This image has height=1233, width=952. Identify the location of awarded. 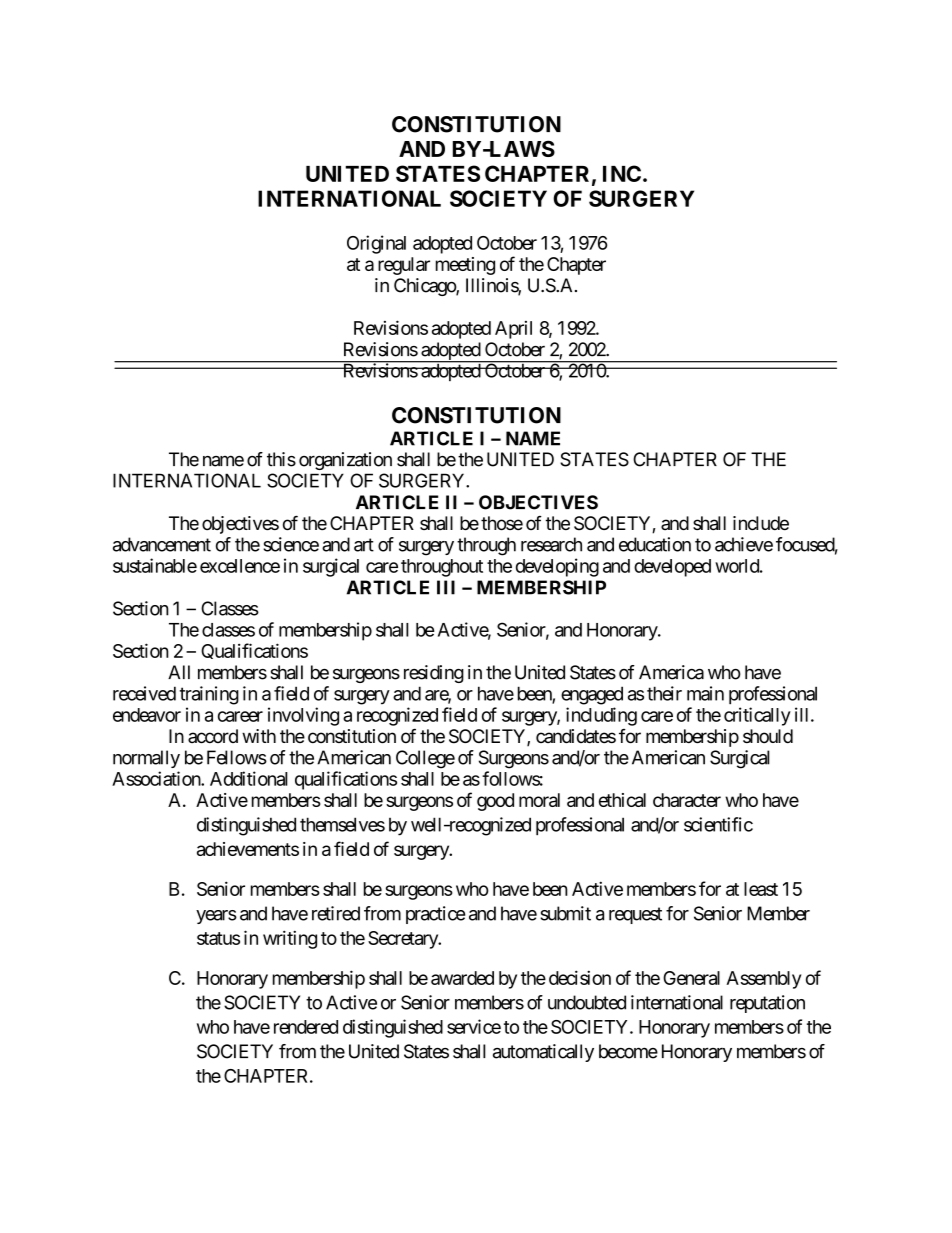
(462, 978).
